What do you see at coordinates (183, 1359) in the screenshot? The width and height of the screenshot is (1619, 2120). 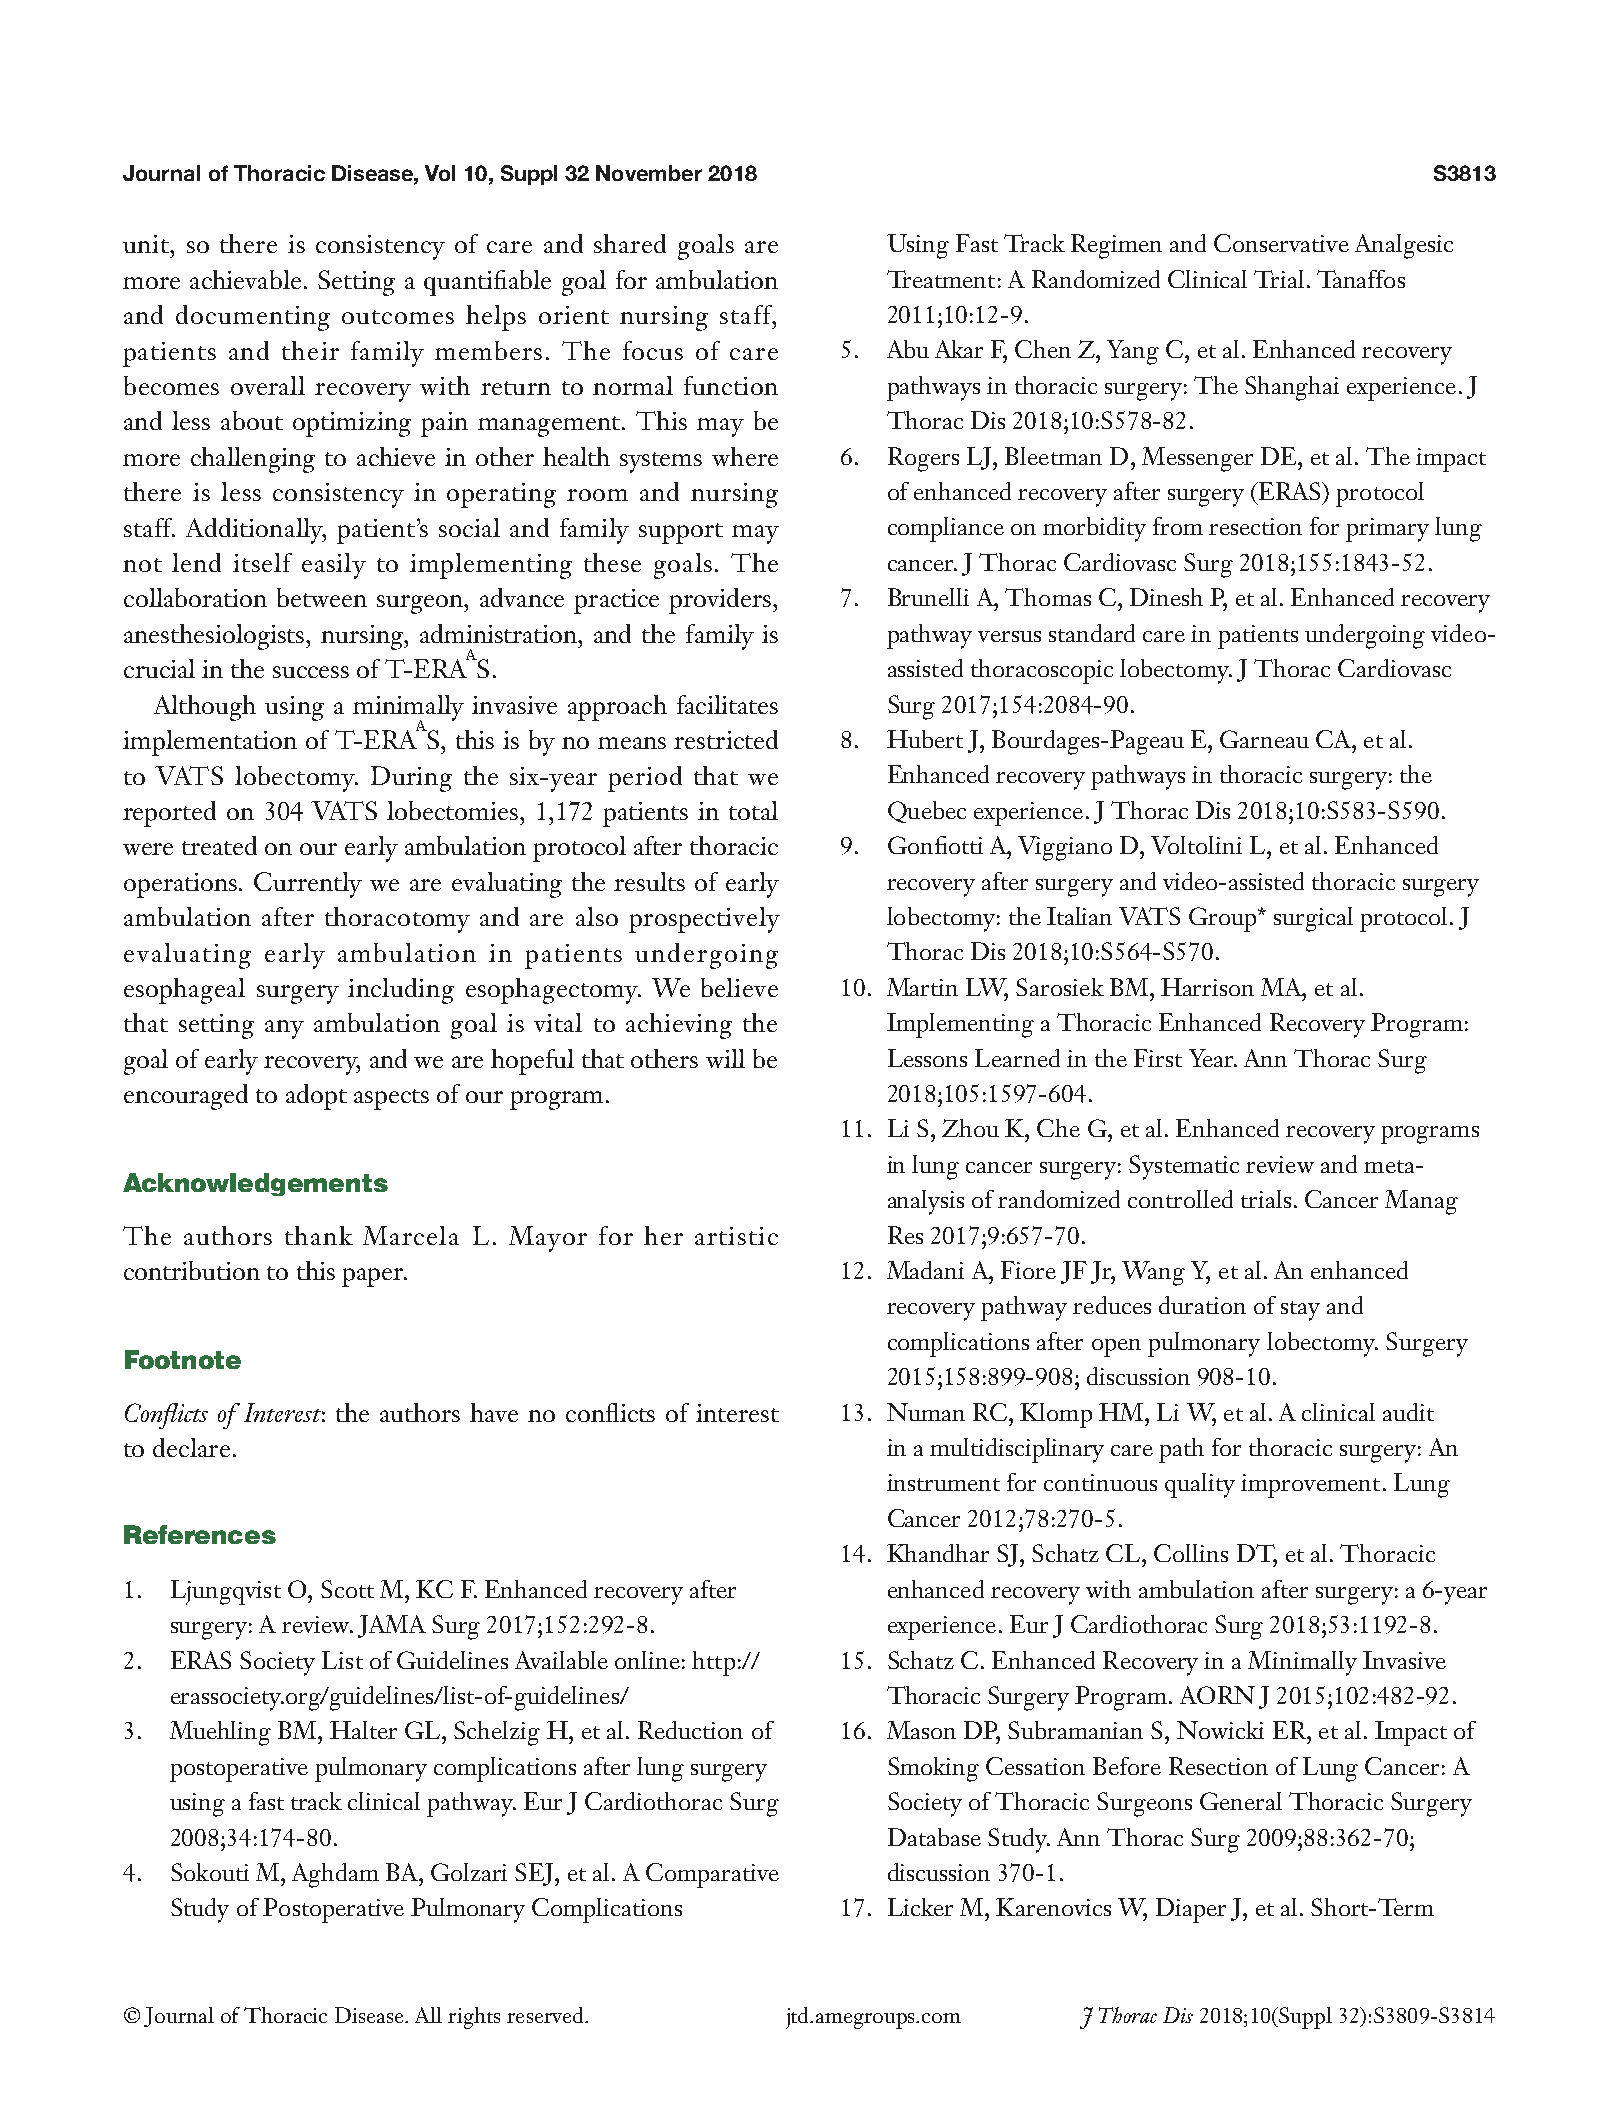 I see `Footnote` at bounding box center [183, 1359].
